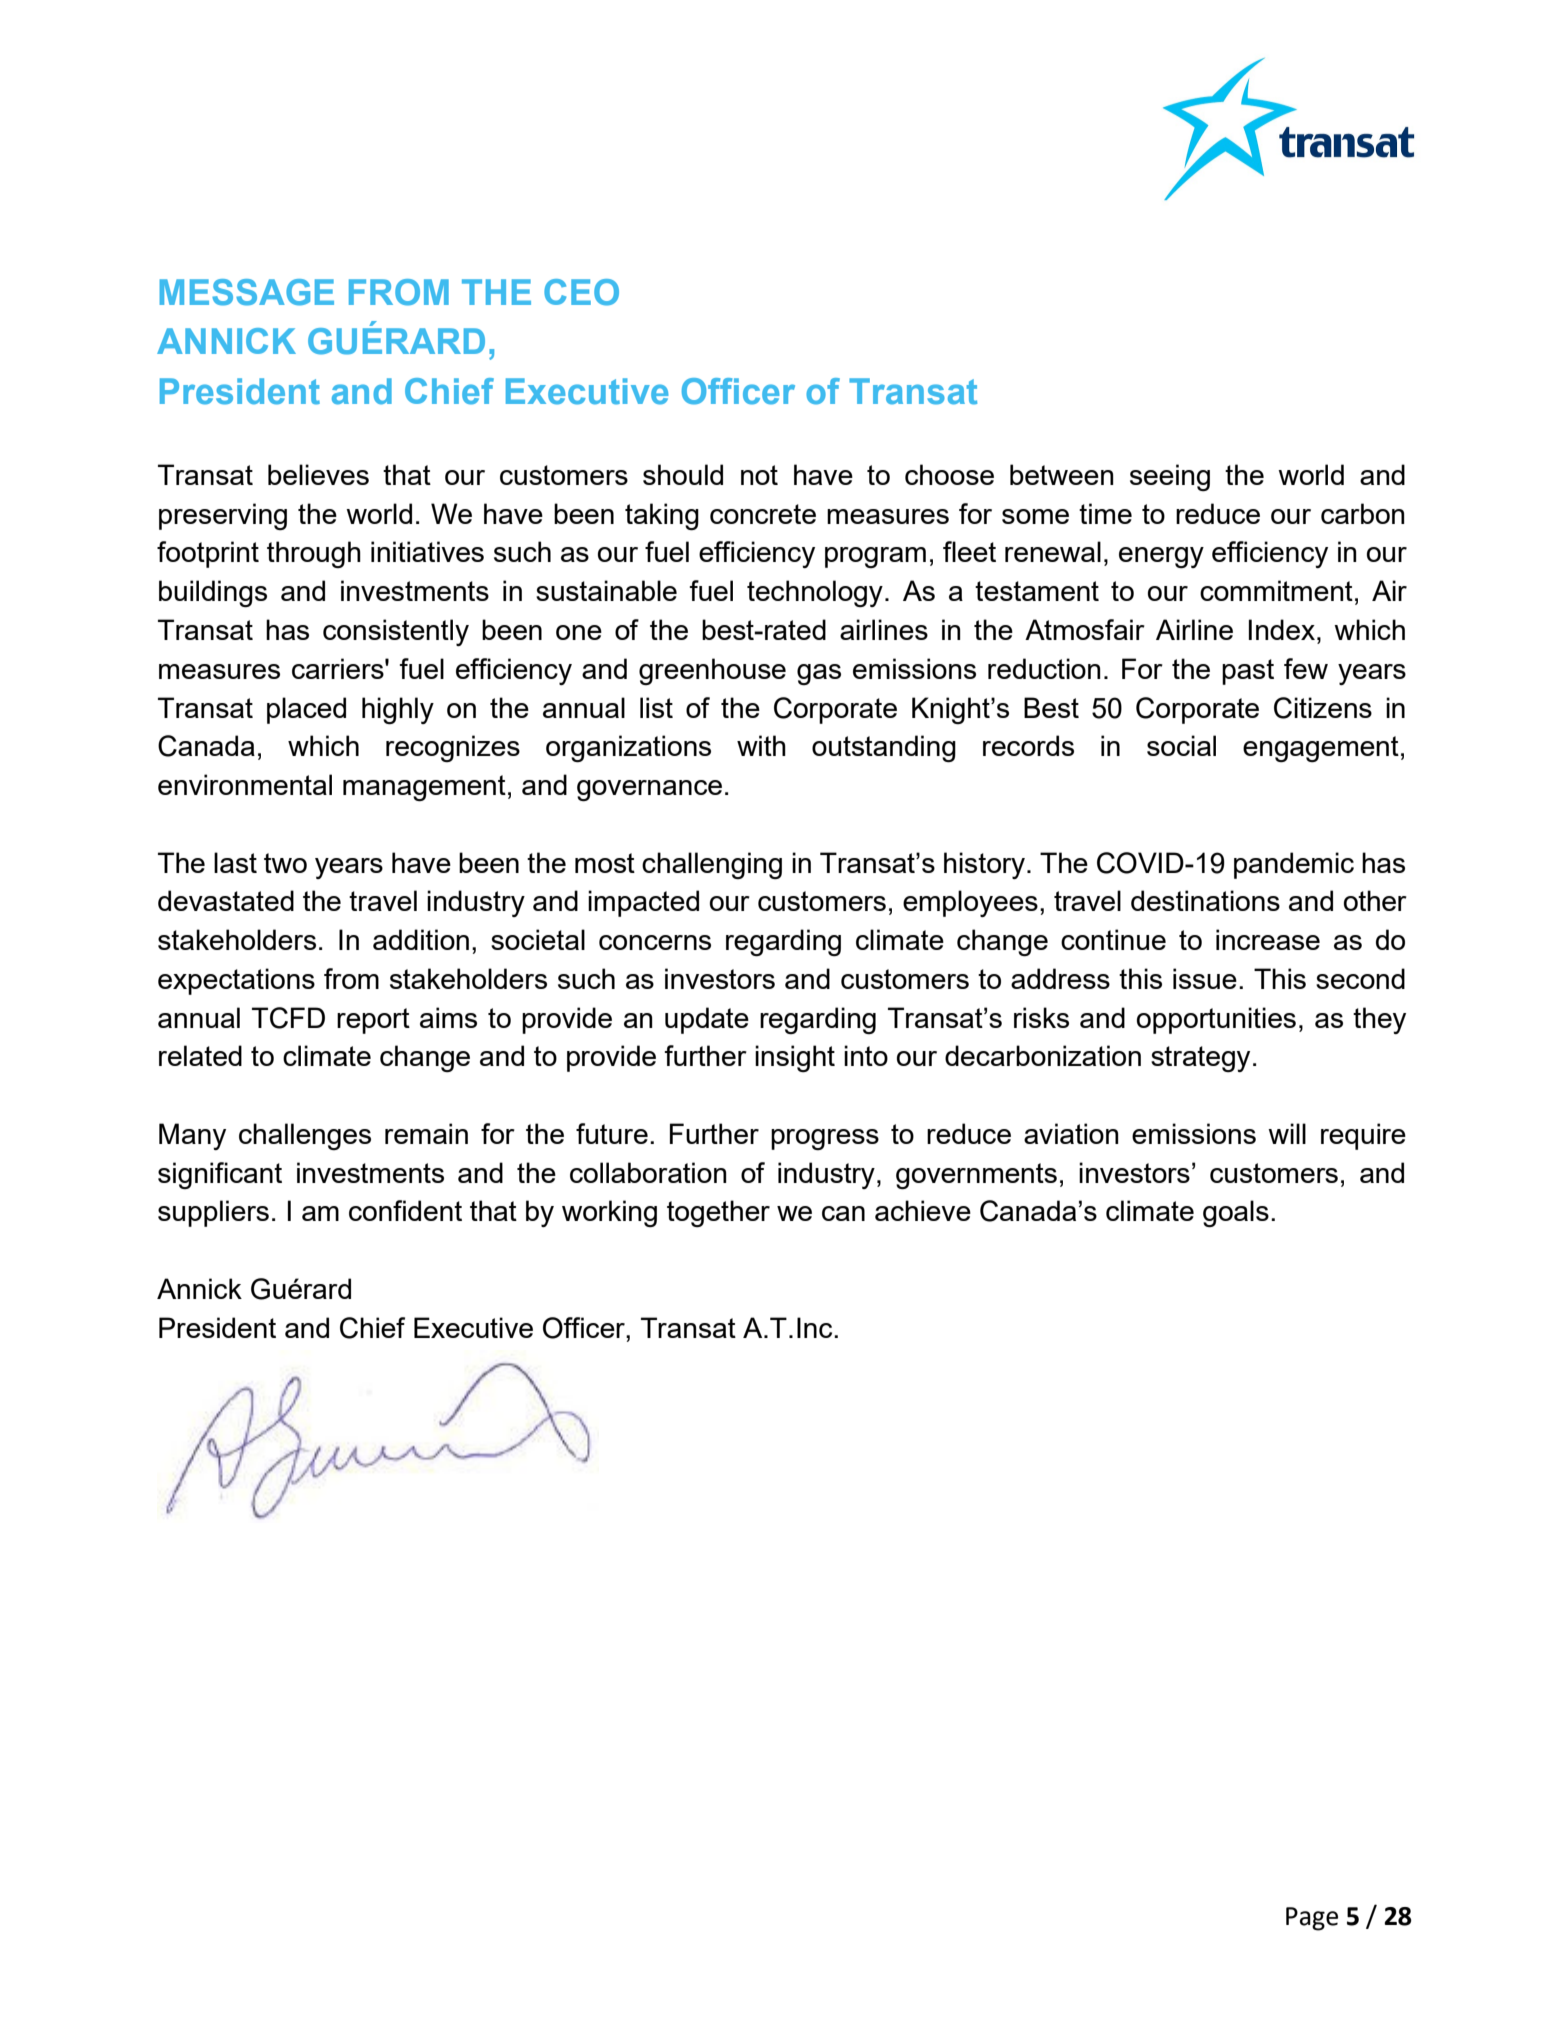 The height and width of the screenshot is (2023, 1563). I want to click on confident, so click(405, 1210).
